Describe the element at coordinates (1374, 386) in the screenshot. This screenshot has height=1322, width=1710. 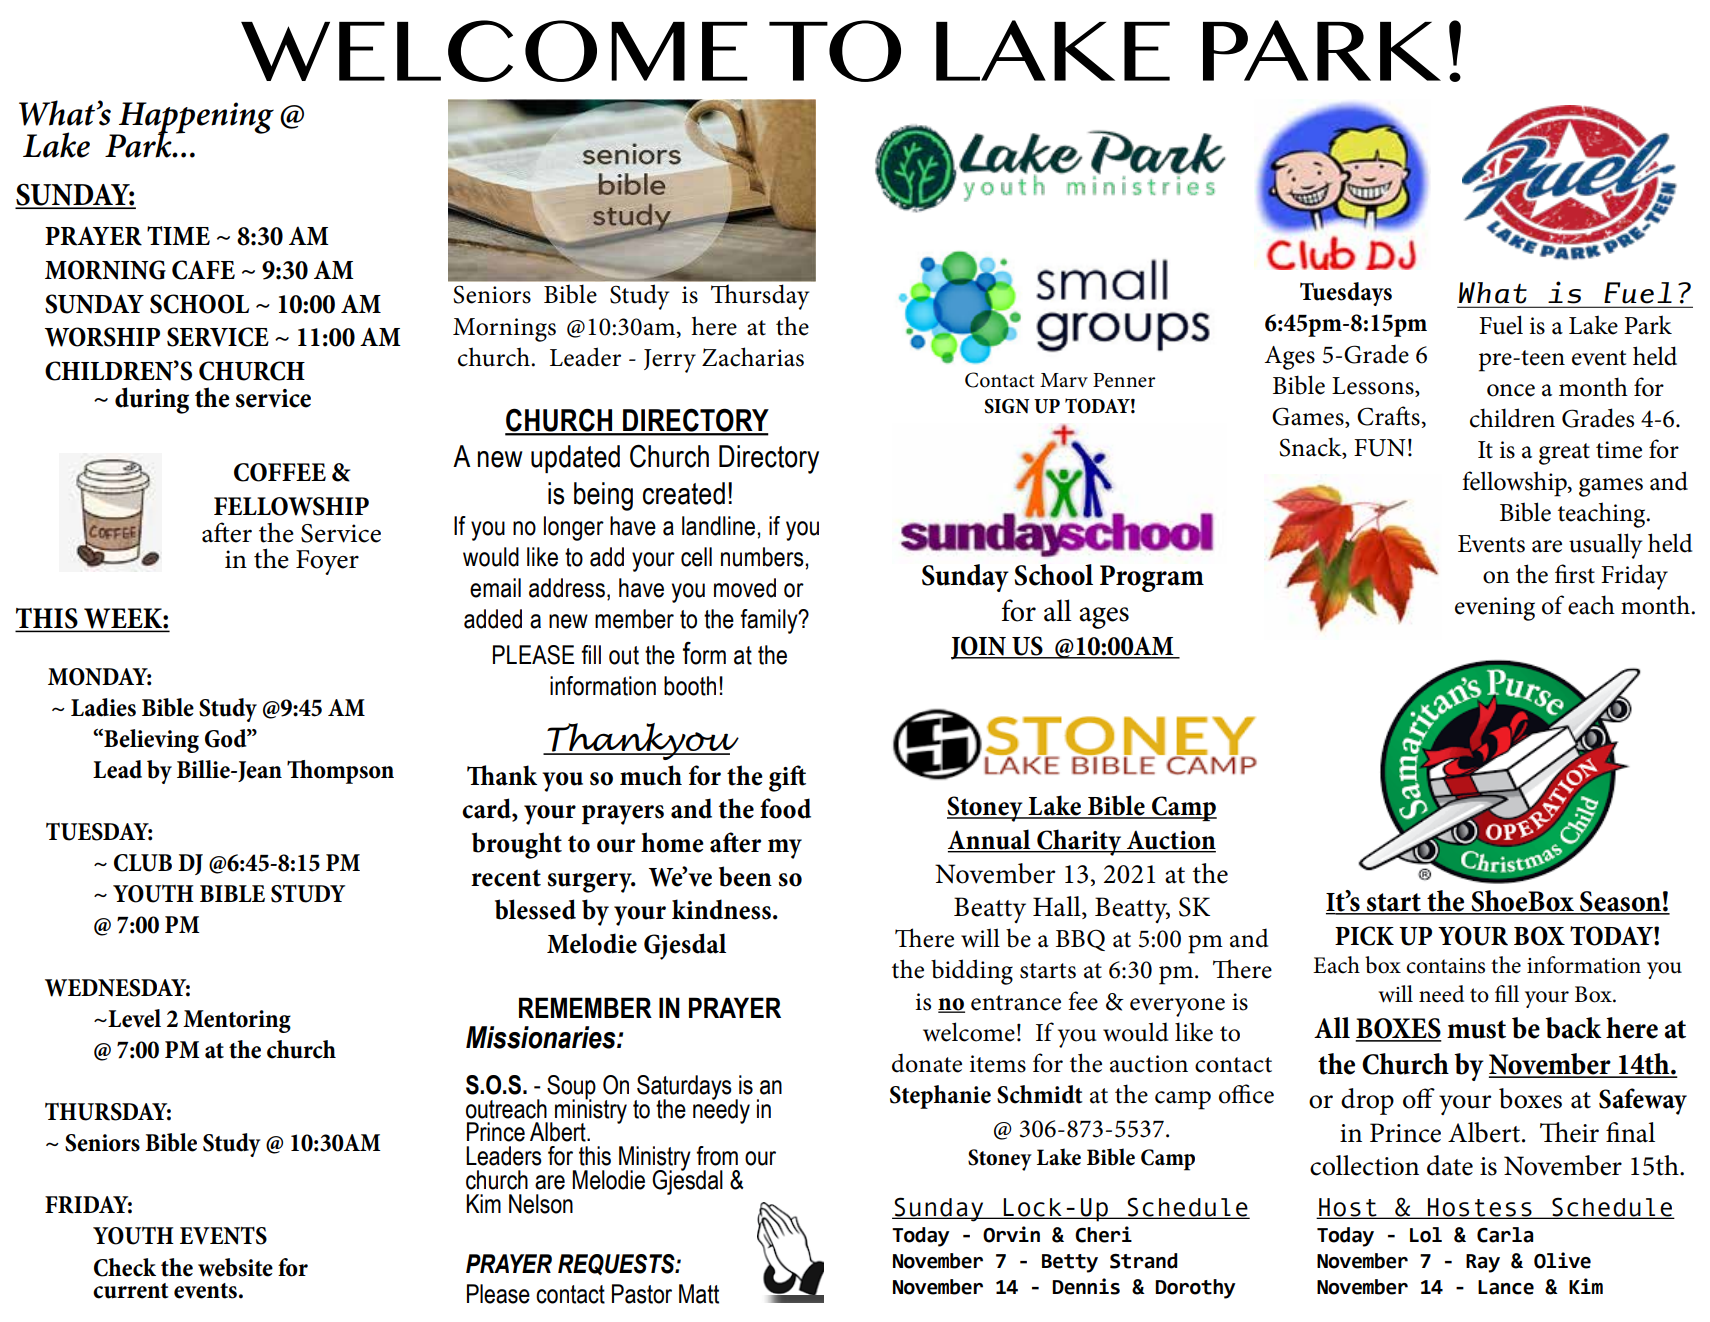
I see `Lessons` at that location.
